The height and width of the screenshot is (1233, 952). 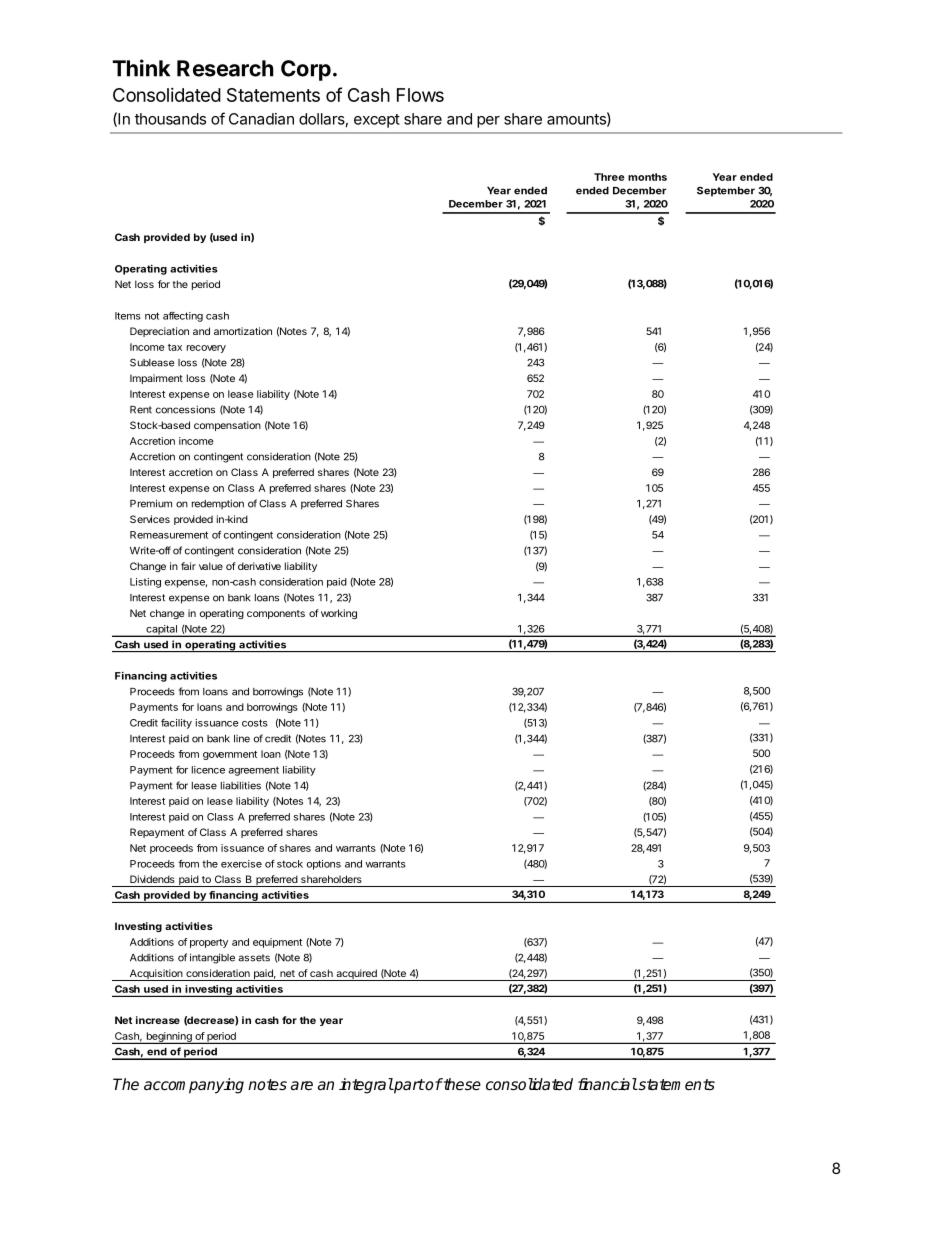 I want to click on redemption, so click(x=218, y=504).
